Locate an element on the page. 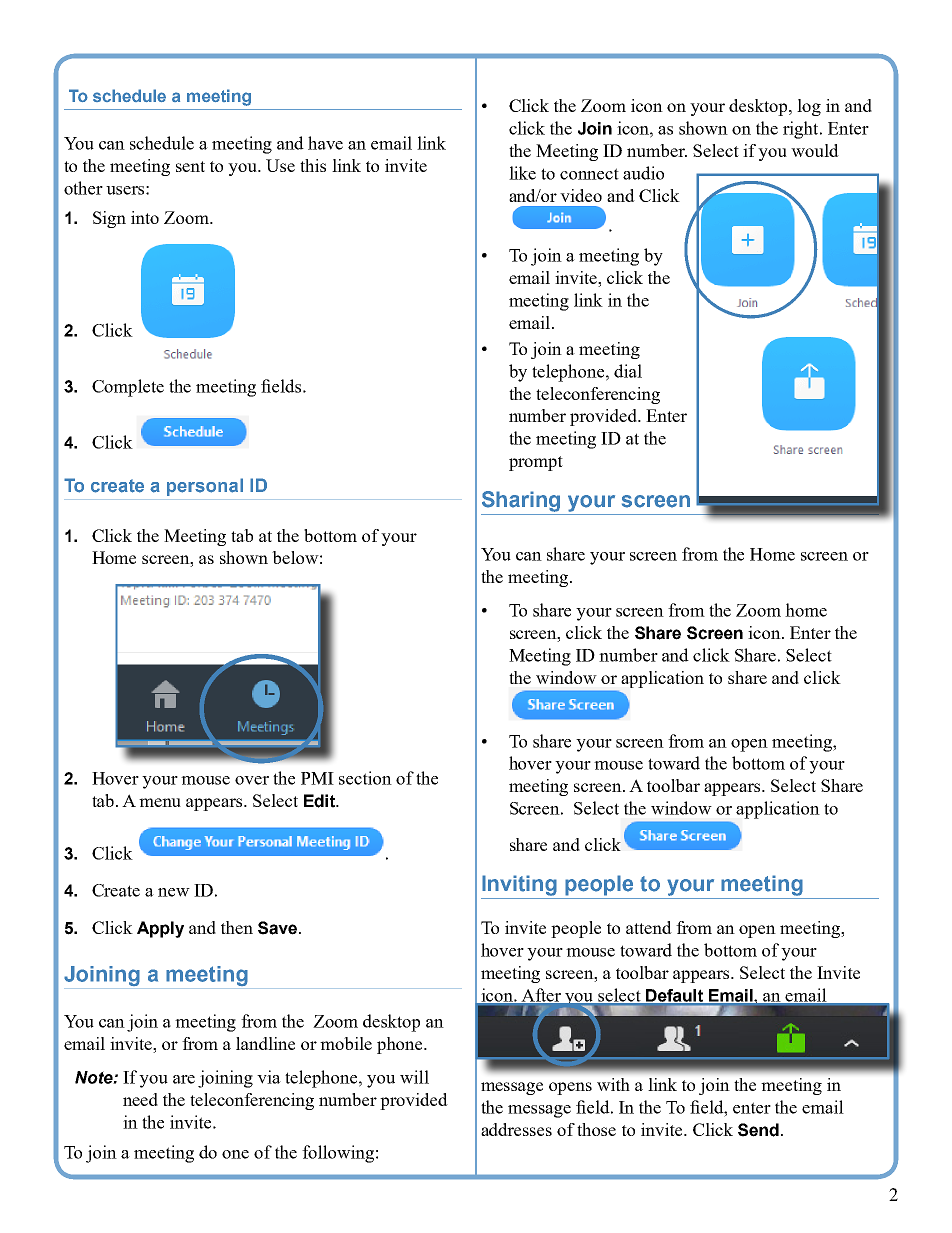 This page has width=952, height=1233. personal is located at coordinates (205, 487).
